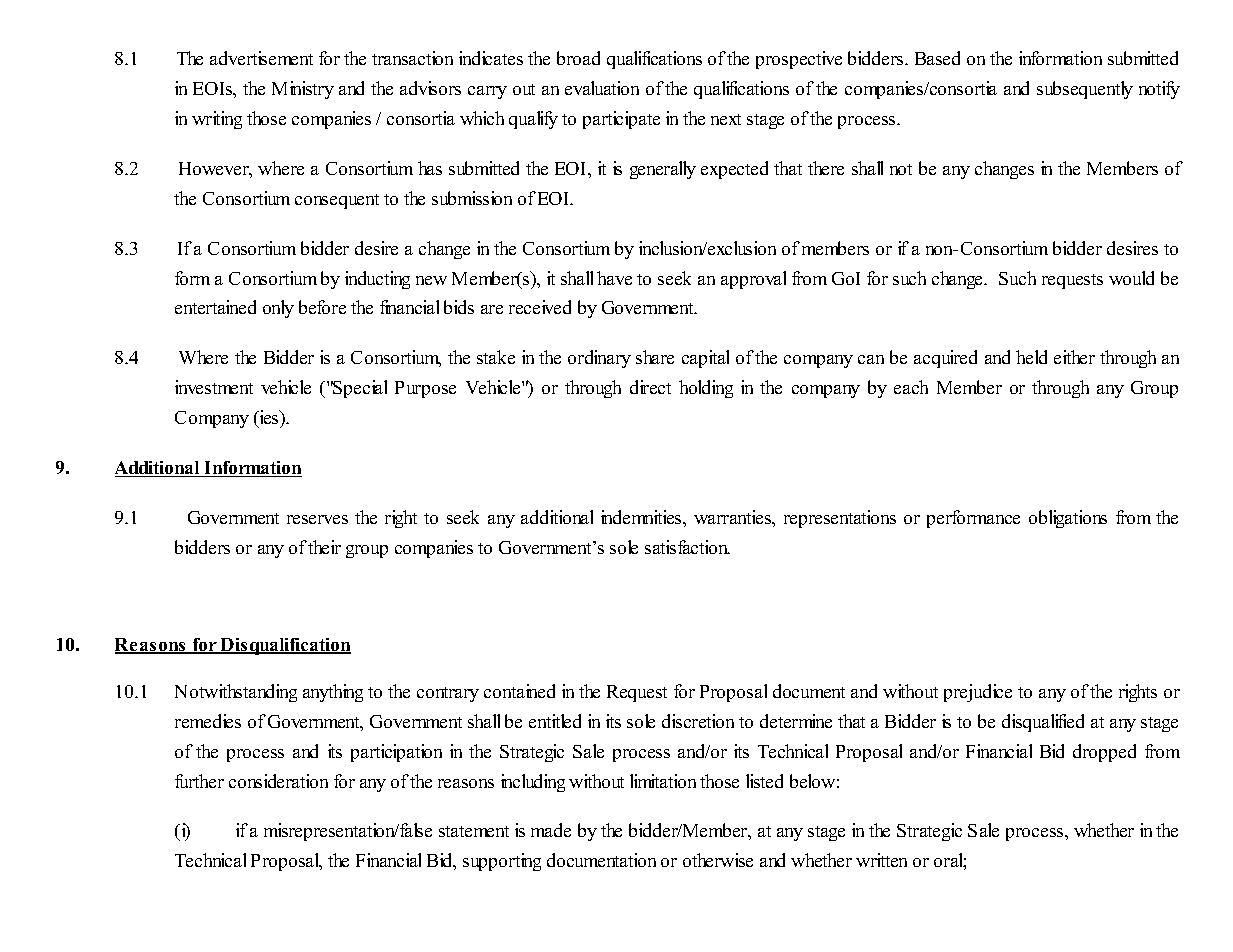  Describe the element at coordinates (718, 860) in the screenshot. I see `otherwise` at that location.
